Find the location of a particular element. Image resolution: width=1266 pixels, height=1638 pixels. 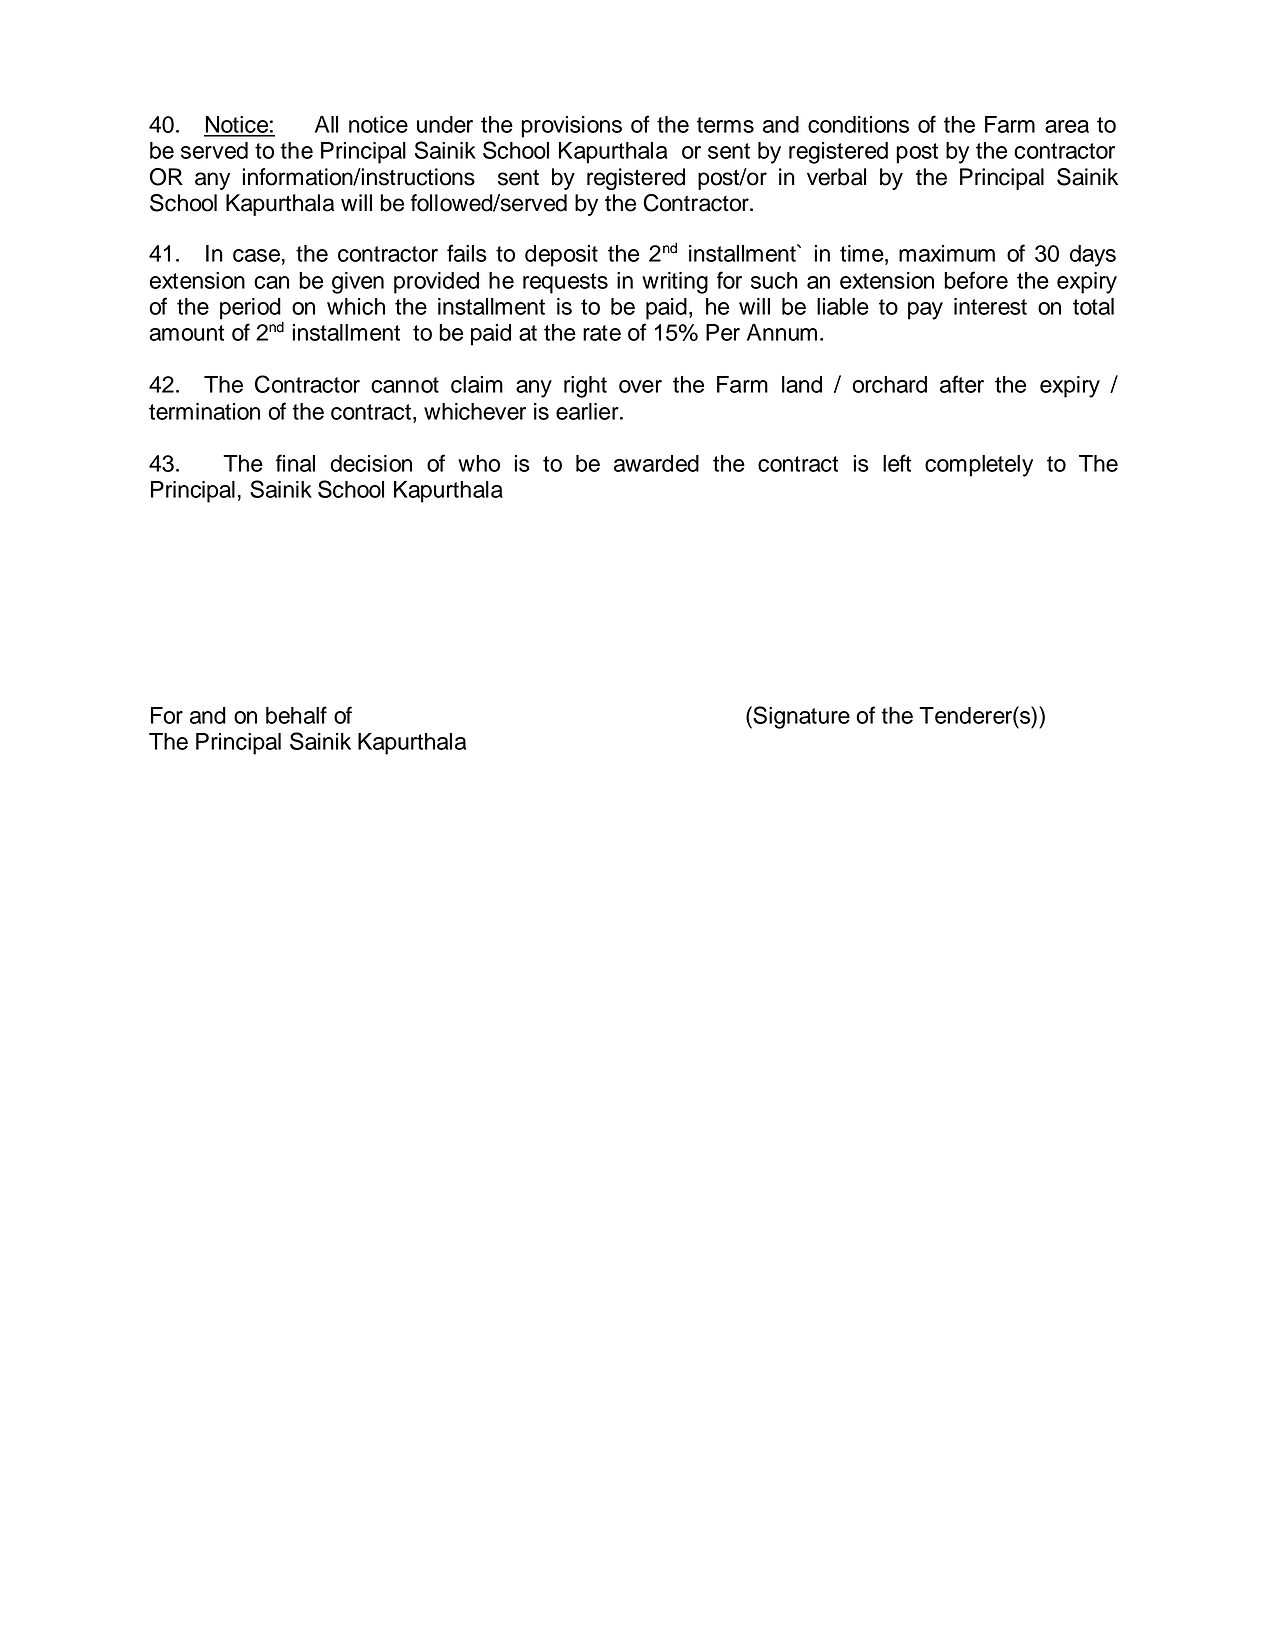

earlier is located at coordinates (588, 411).
